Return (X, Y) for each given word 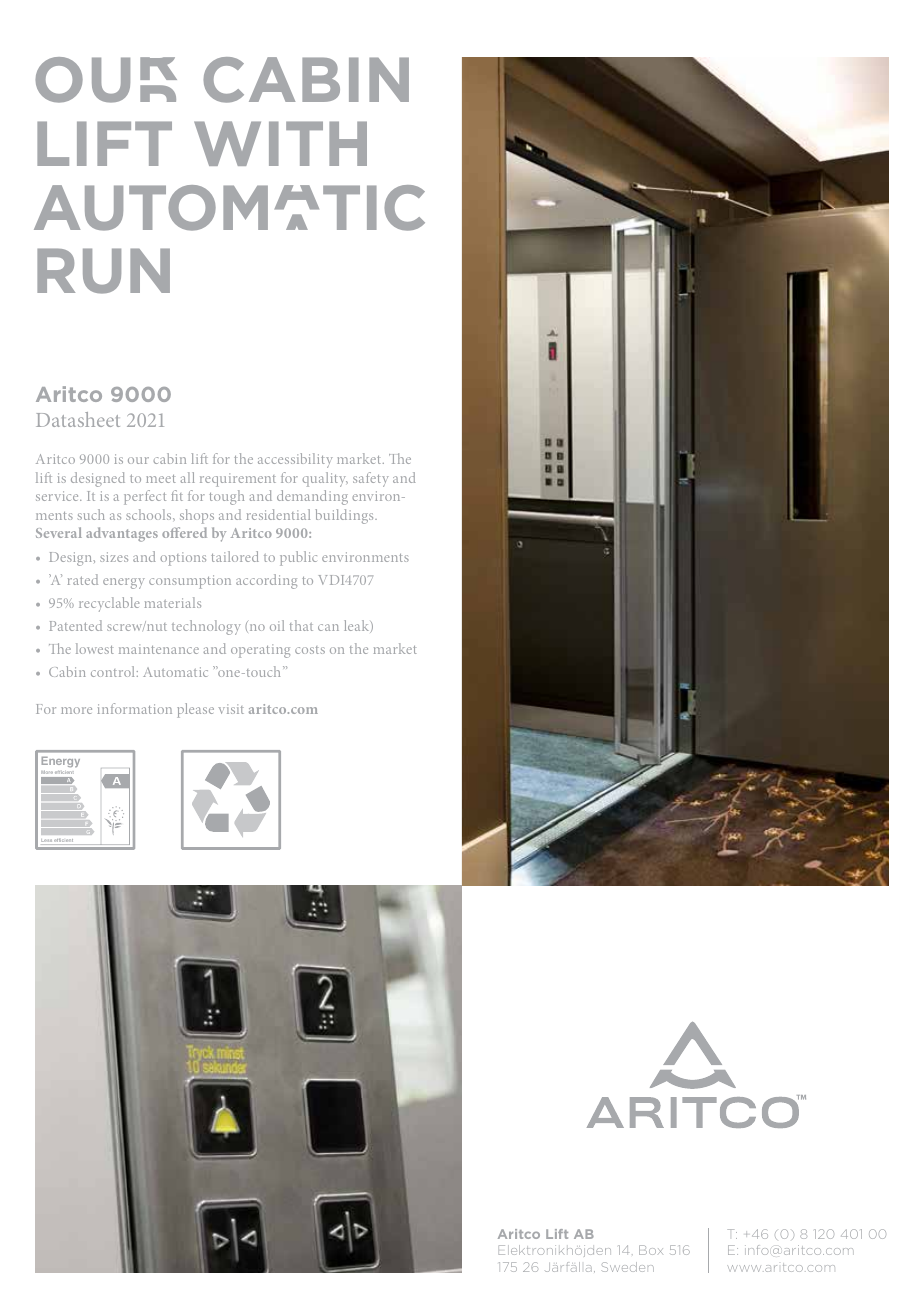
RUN (103, 271)
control (114, 671)
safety (371, 479)
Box (651, 1250)
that (301, 625)
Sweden (628, 1267)
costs (310, 650)
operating (260, 651)
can (328, 627)
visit (231, 709)
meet (161, 479)
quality (325, 479)
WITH (280, 143)
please (195, 710)
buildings (345, 516)
